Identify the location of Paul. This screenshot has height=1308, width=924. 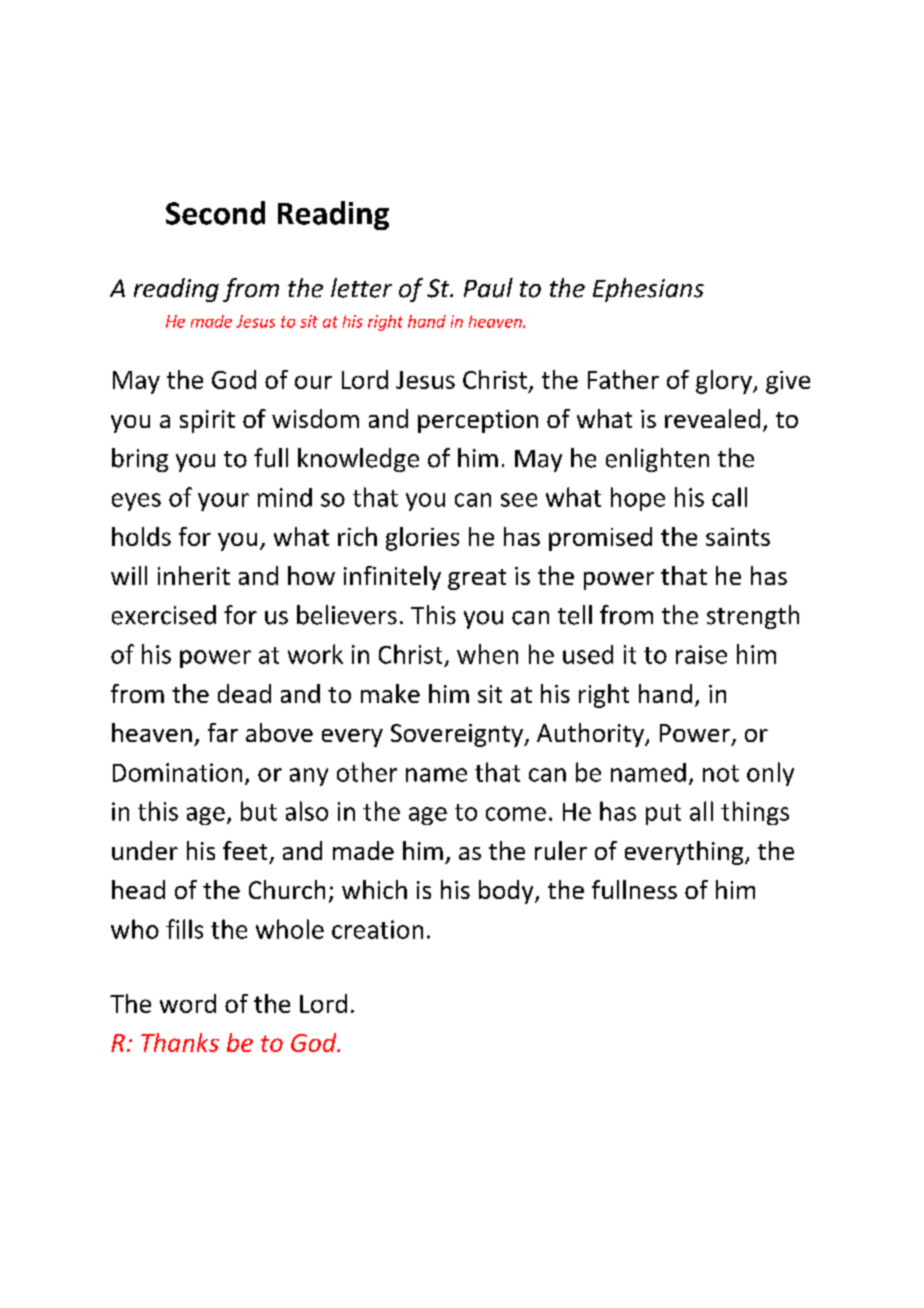
(488, 288).
